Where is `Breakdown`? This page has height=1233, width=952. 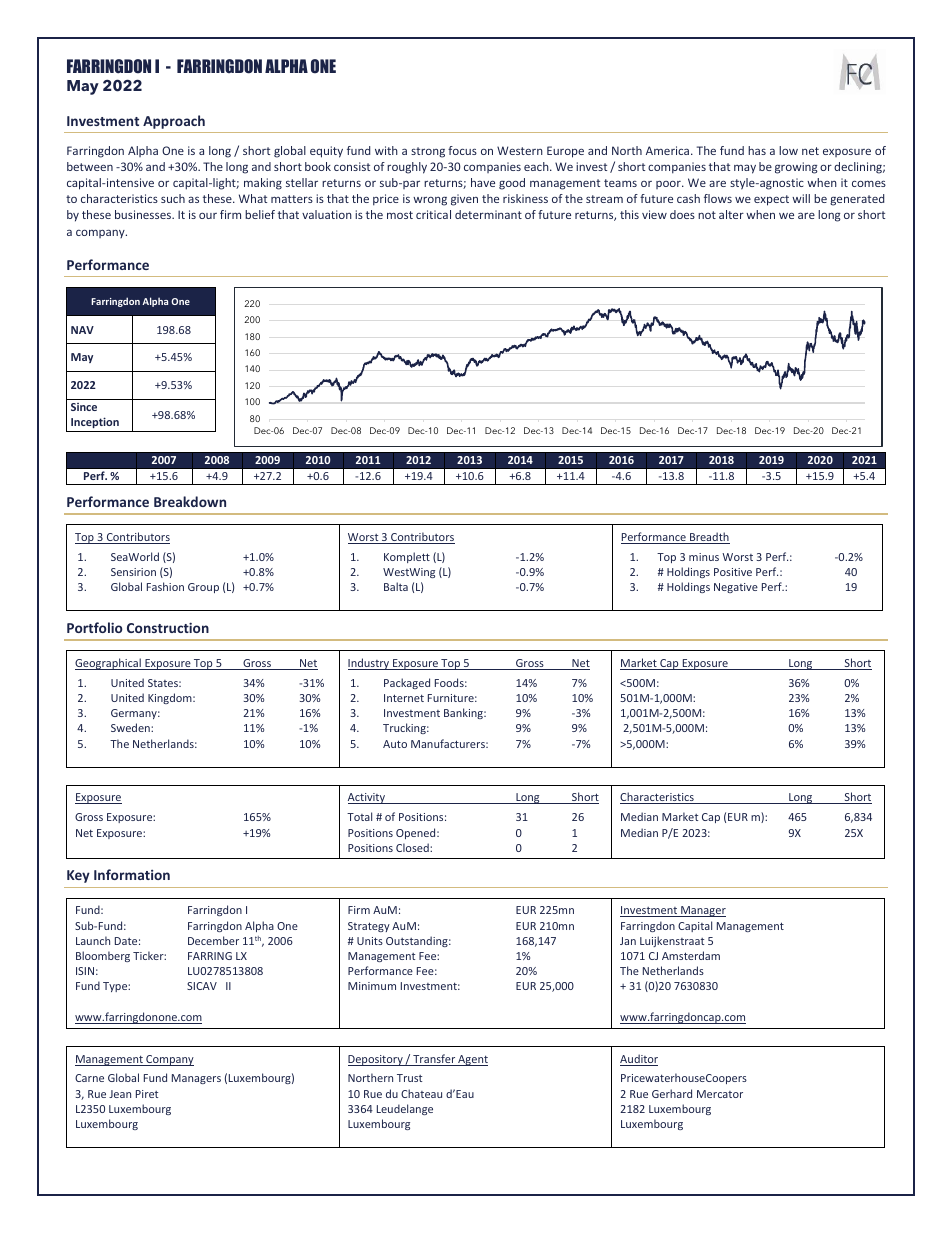 Breakdown is located at coordinates (190, 501).
